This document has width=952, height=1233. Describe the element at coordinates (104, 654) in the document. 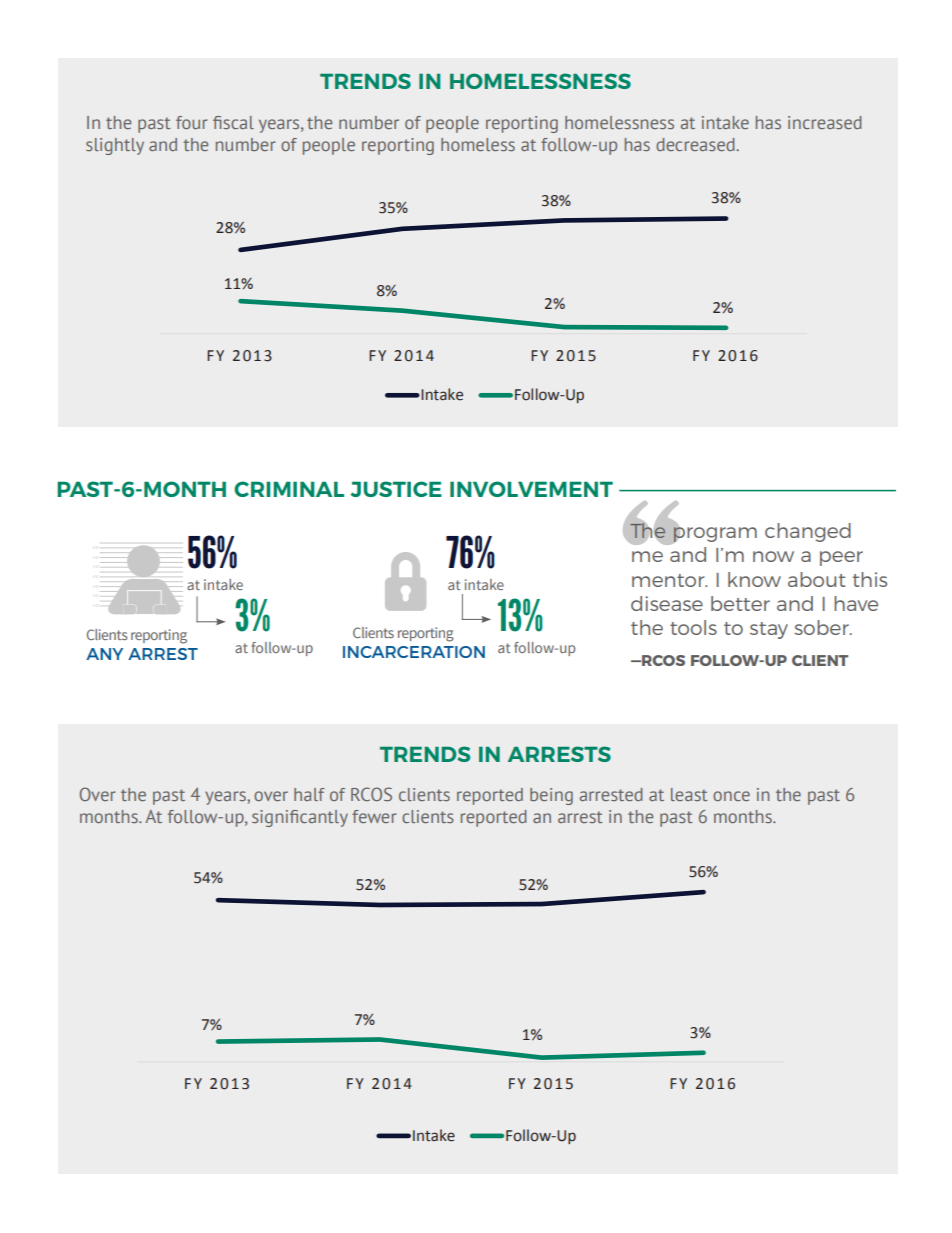

I see `ANY` at that location.
